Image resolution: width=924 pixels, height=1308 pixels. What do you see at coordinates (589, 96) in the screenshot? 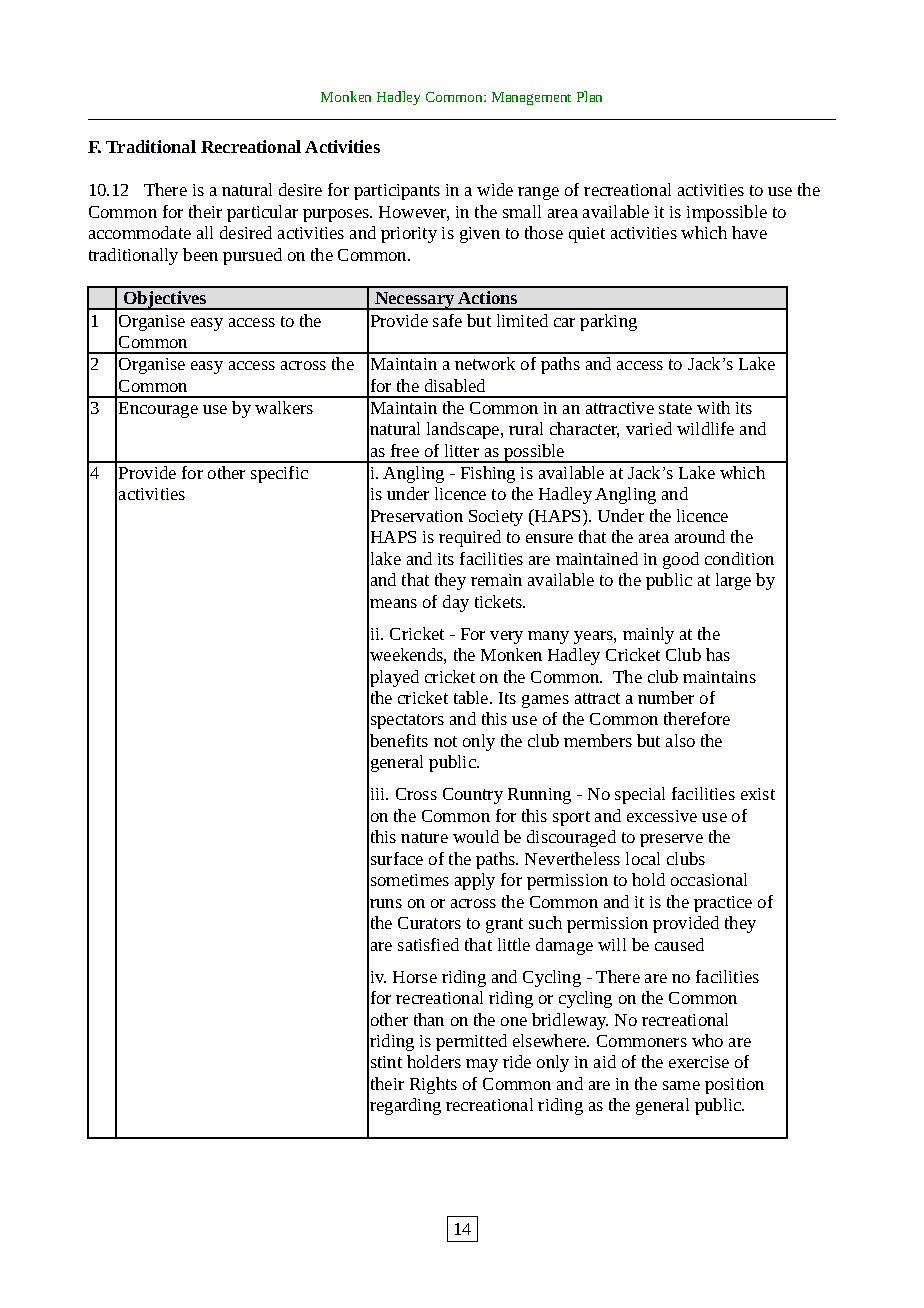
I see `Plan` at bounding box center [589, 96].
